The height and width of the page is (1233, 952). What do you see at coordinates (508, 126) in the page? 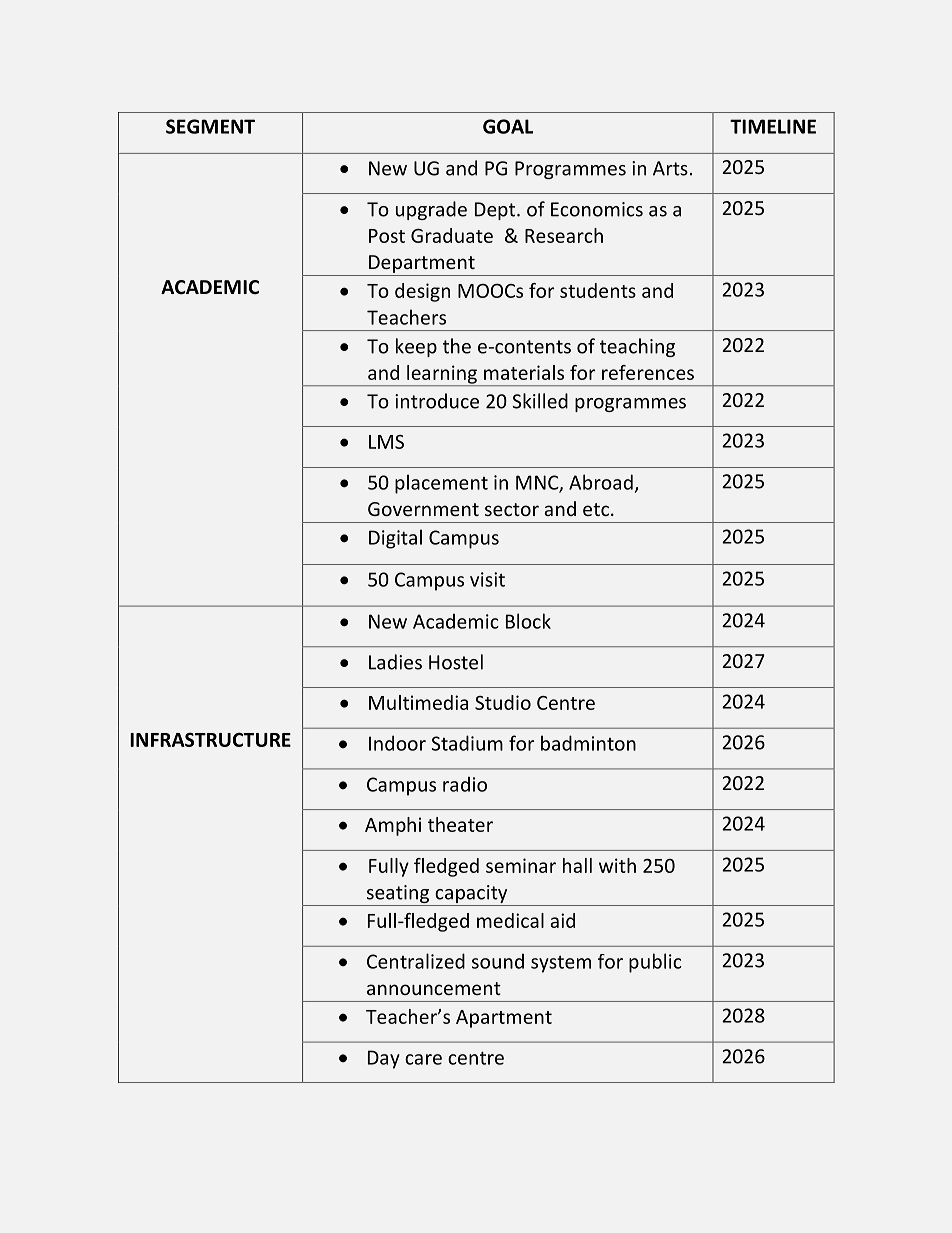
I see `GOAL` at bounding box center [508, 126].
